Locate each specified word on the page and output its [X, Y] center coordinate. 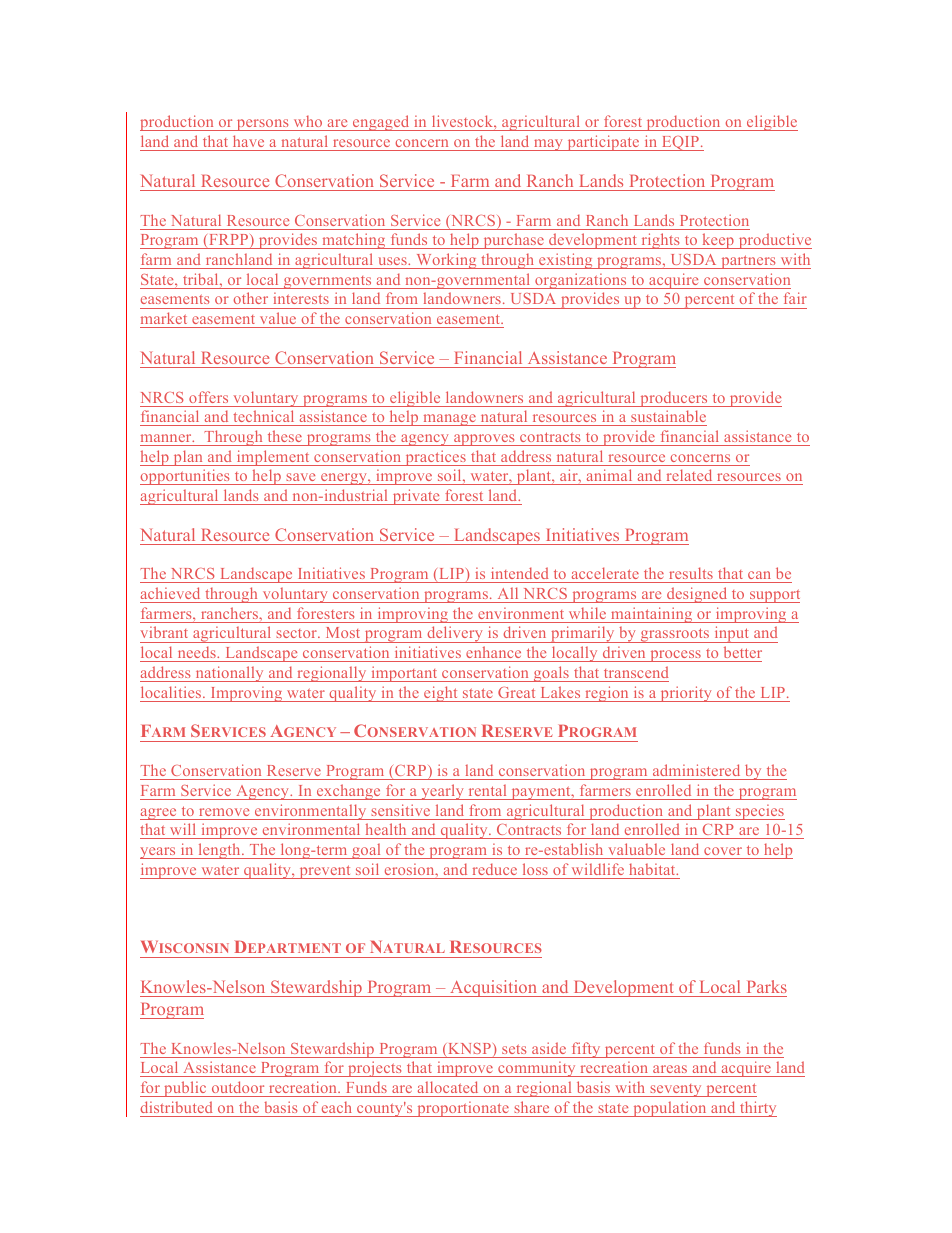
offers [208, 397]
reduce [495, 869]
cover [723, 851]
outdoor [238, 1087]
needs [198, 652]
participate [603, 143]
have [248, 141]
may [548, 145]
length [219, 851]
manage [449, 420]
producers [674, 399]
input [732, 634]
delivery [455, 634]
